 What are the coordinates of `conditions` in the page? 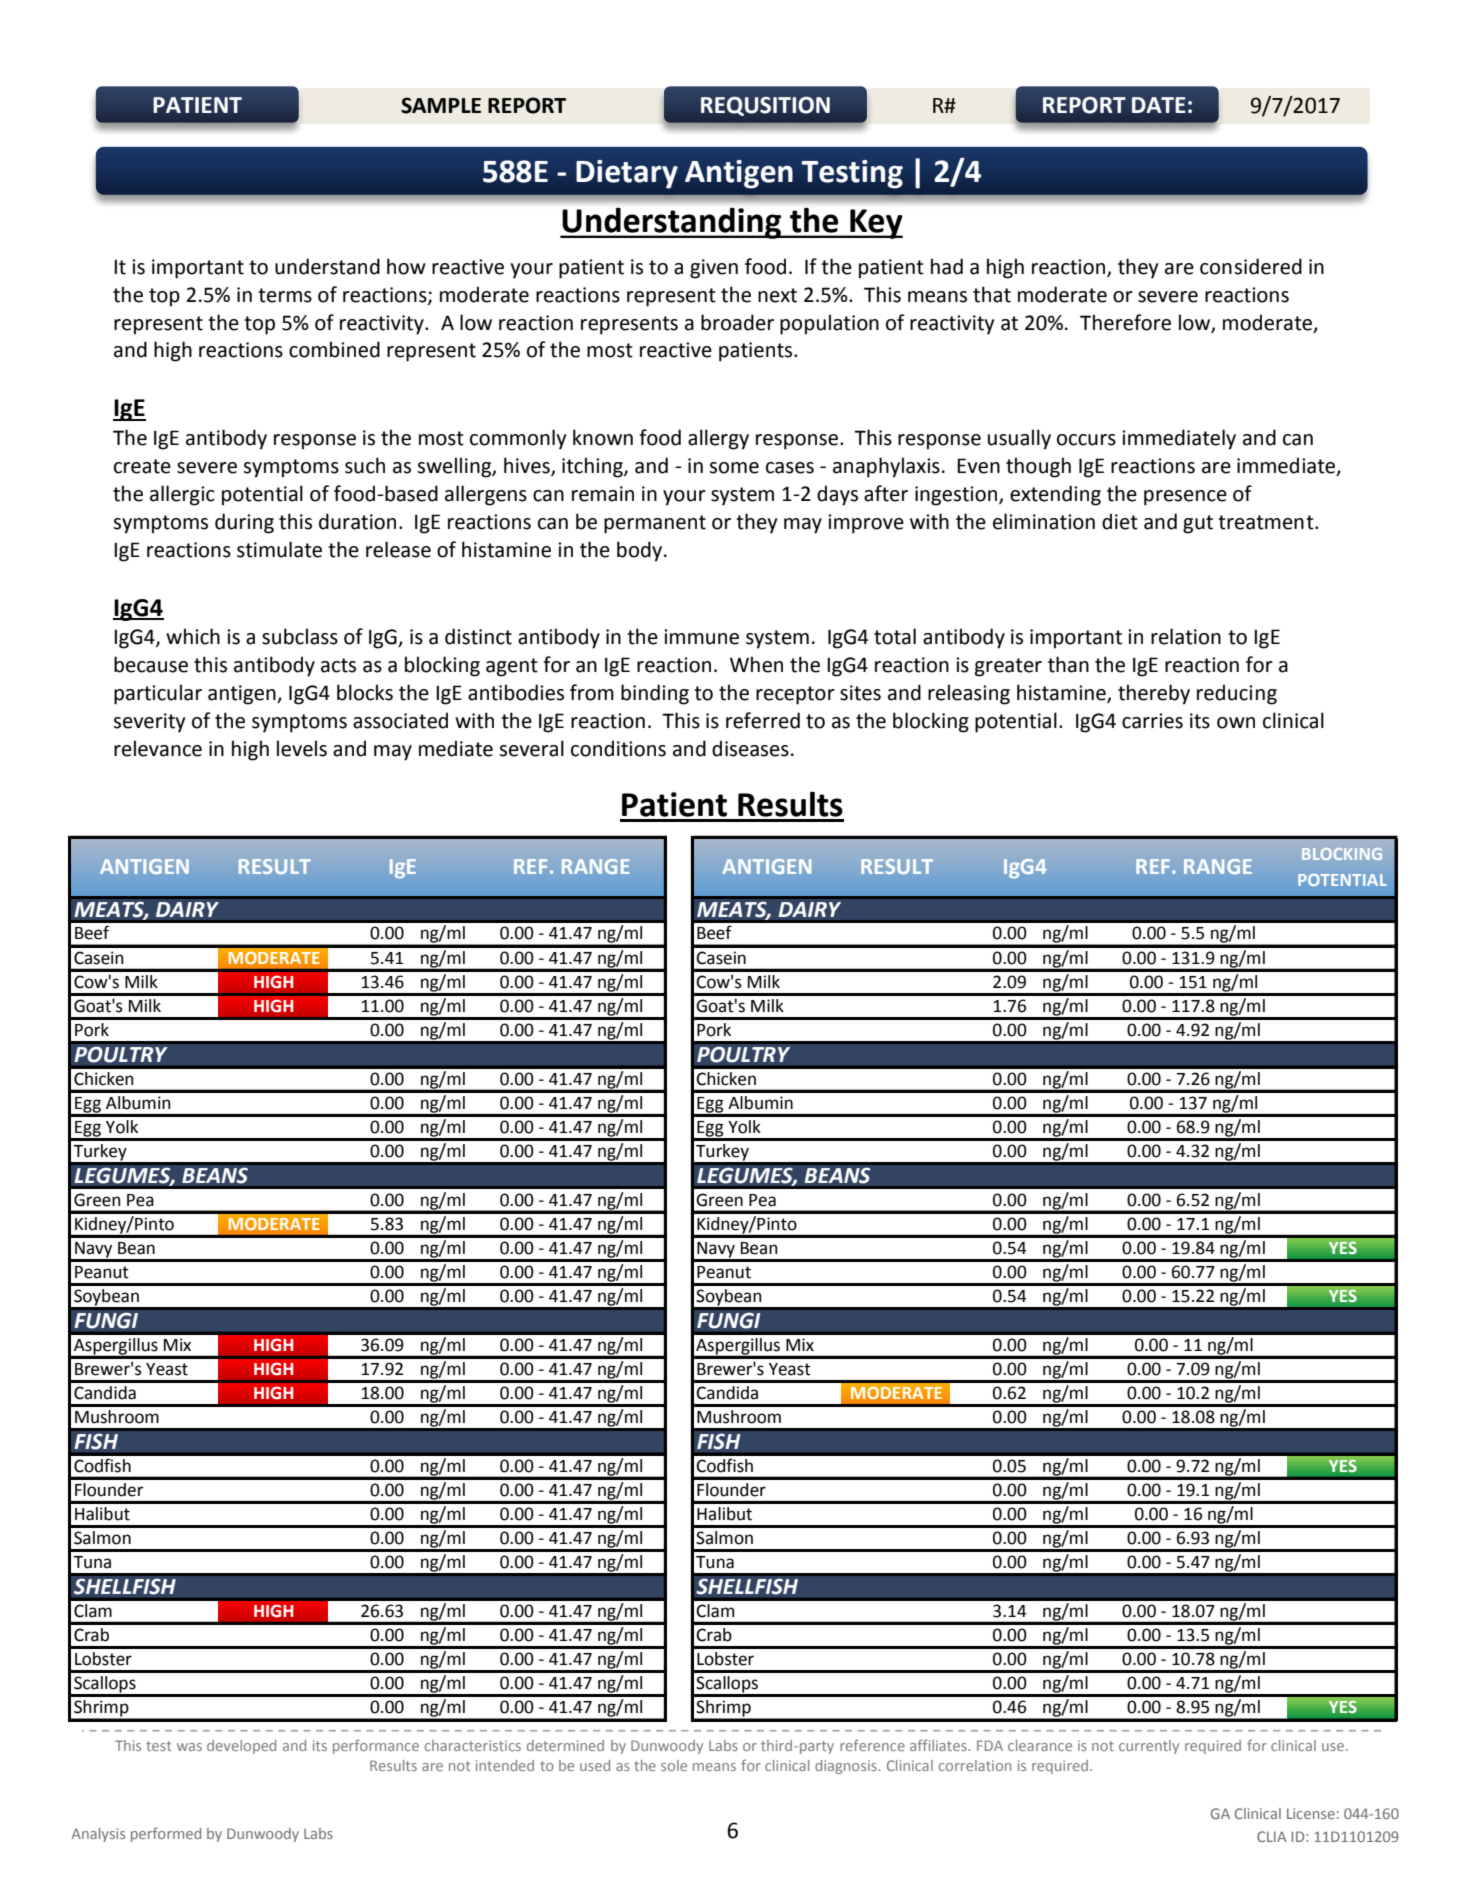 It's located at (618, 748).
